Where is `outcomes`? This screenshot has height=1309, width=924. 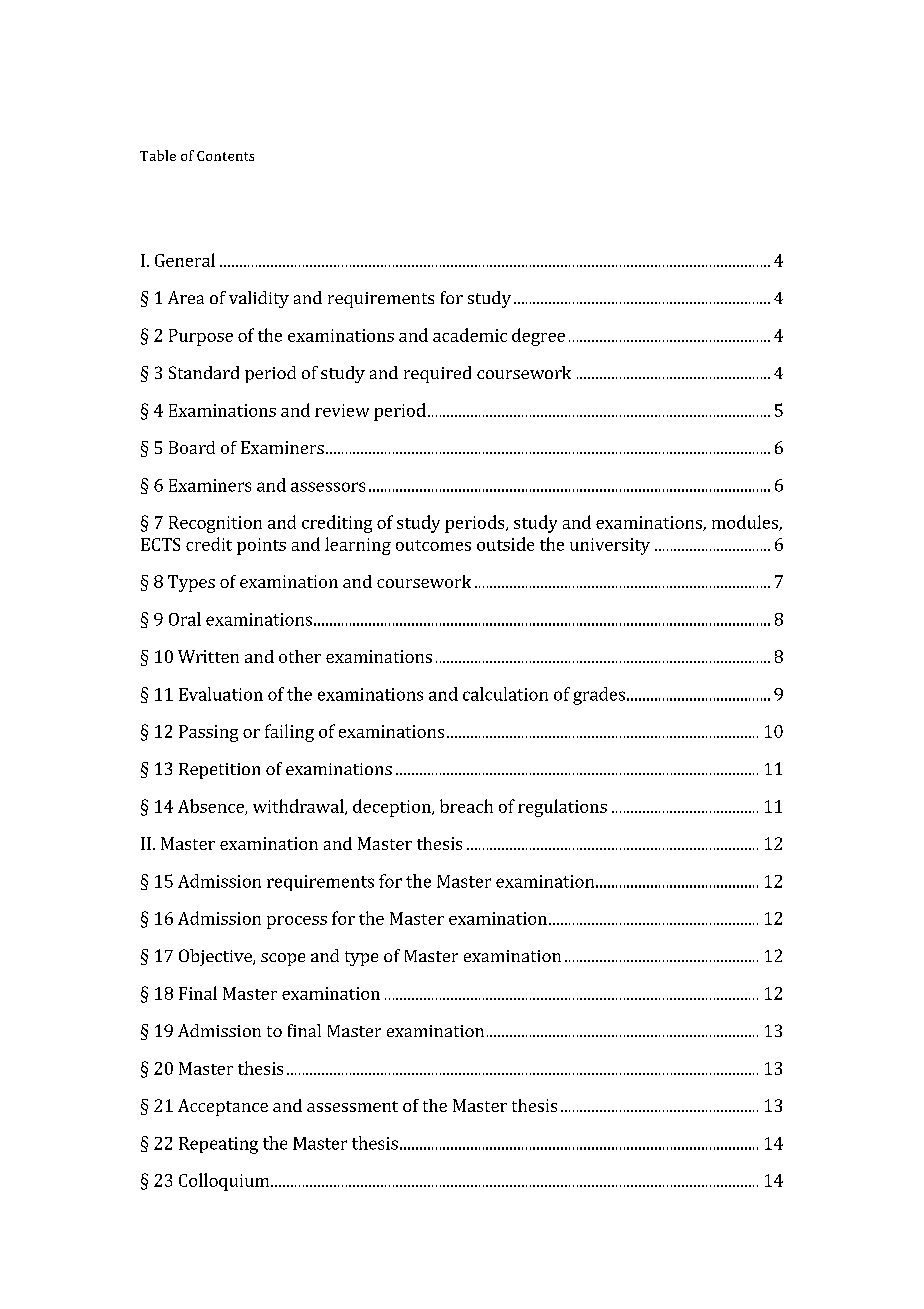 outcomes is located at coordinates (433, 545).
